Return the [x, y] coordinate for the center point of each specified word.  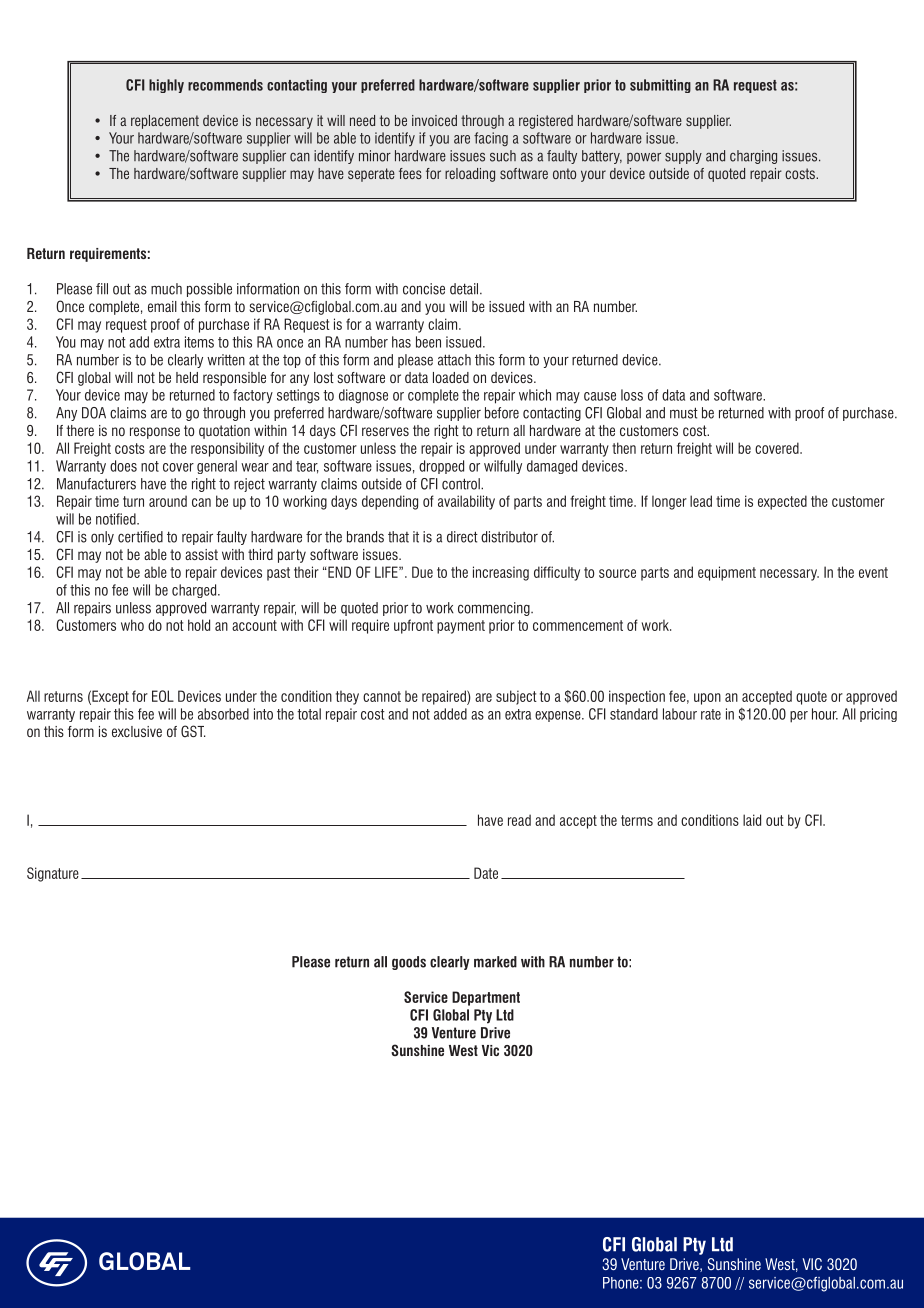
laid [752, 820]
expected [782, 502]
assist [201, 554]
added [450, 714]
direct [462, 537]
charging [753, 157]
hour [825, 714]
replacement [165, 122]
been [428, 342]
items [199, 342]
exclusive [137, 731]
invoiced [434, 120]
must [684, 413]
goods [409, 963]
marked [495, 962]
